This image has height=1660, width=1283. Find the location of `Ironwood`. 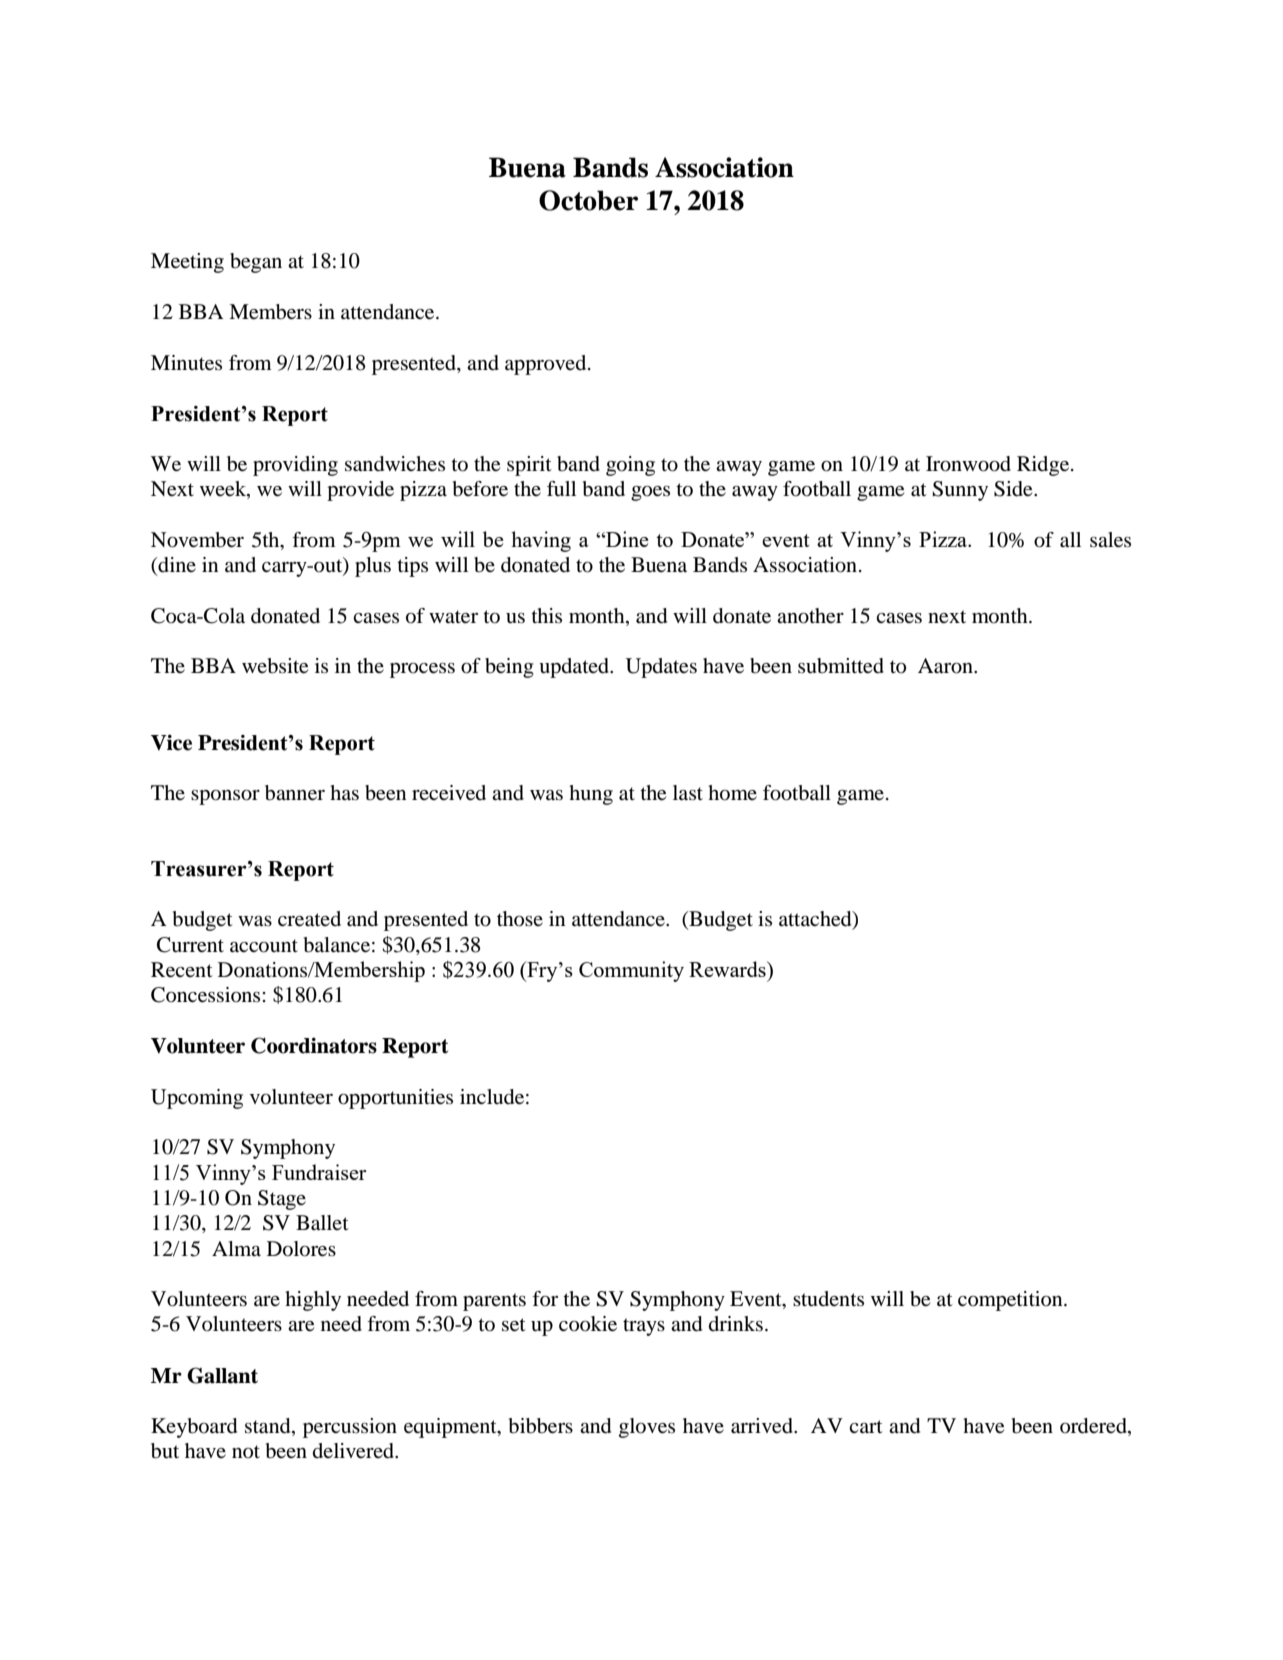

Ironwood is located at coordinates (968, 464).
